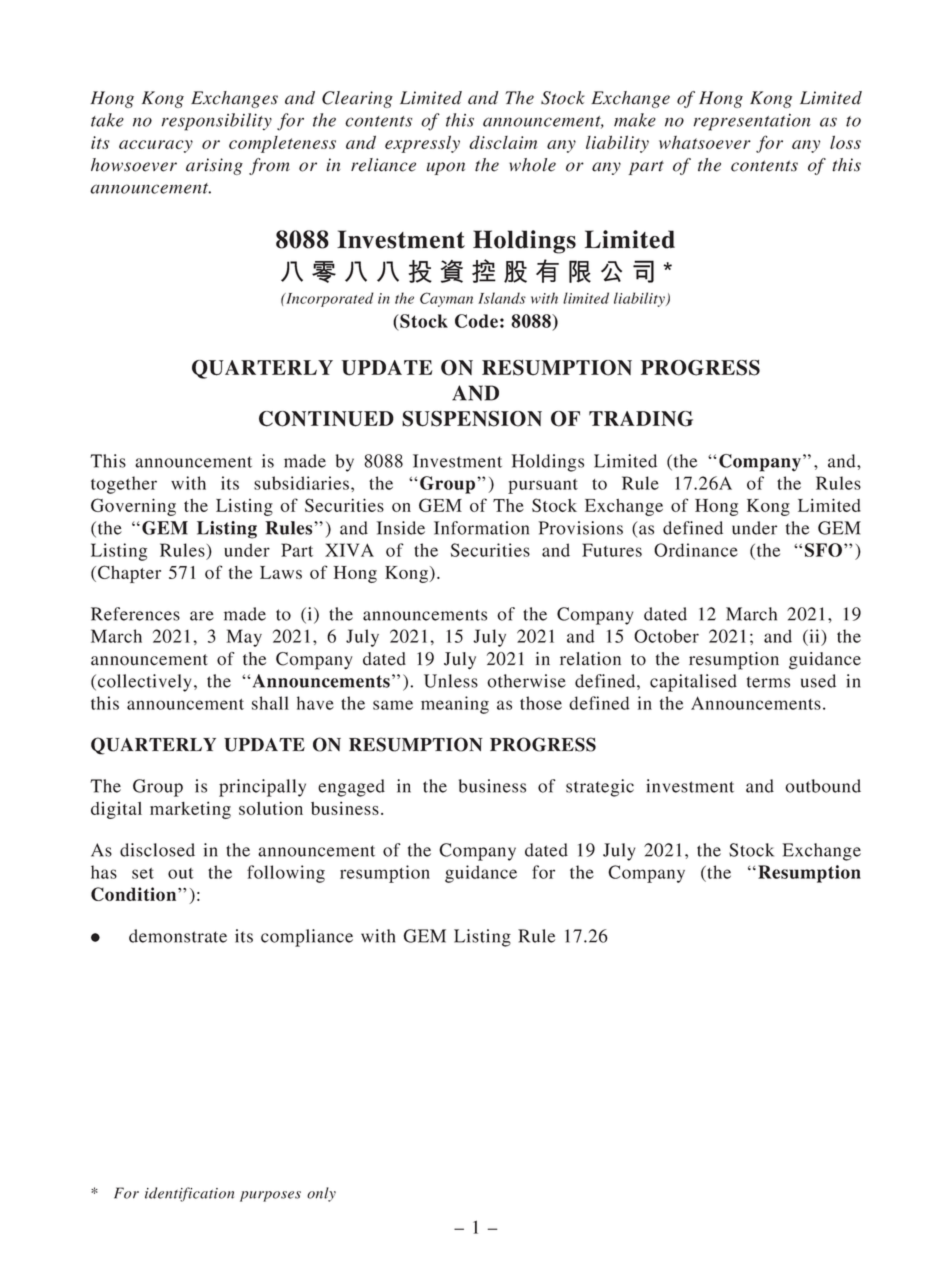  I want to click on marketing, so click(190, 810).
